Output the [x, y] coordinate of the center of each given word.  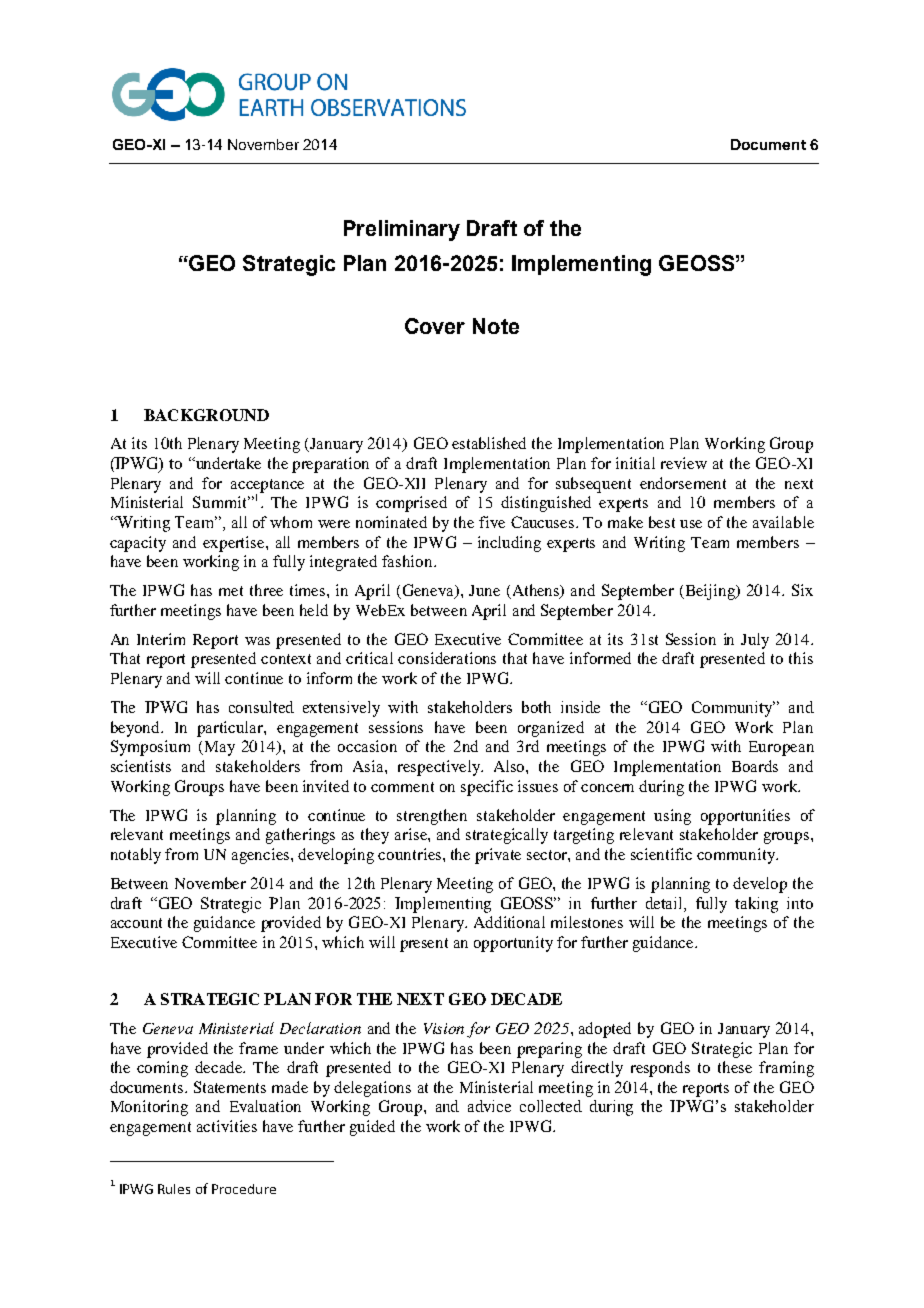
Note [496, 326]
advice [489, 1106]
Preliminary [402, 230]
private [498, 856]
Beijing [710, 592]
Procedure [244, 1189]
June [484, 590]
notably [136, 856]
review [684, 463]
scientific [661, 854]
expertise [235, 544]
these [735, 1067]
